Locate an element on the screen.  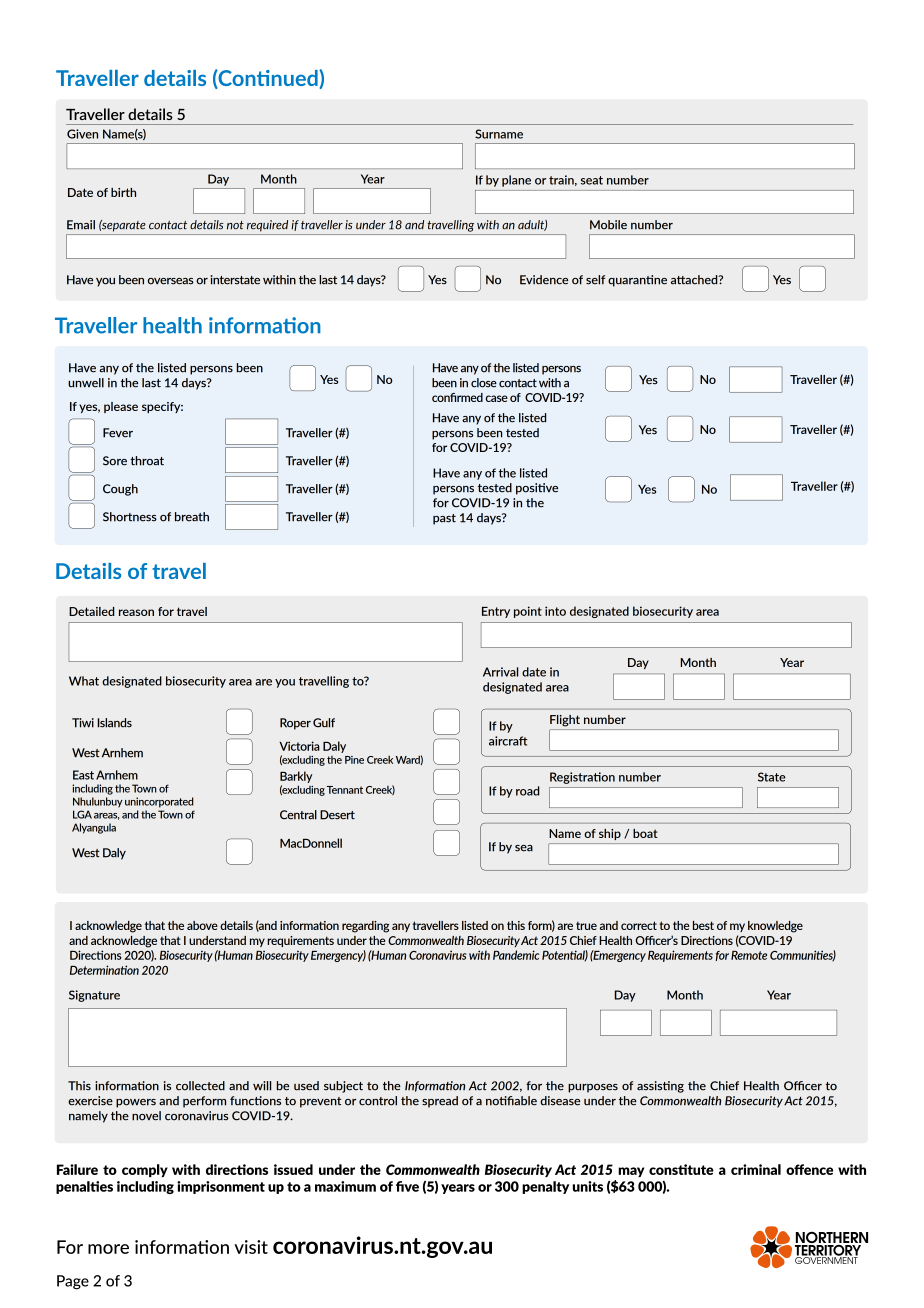
seat is located at coordinates (592, 180).
